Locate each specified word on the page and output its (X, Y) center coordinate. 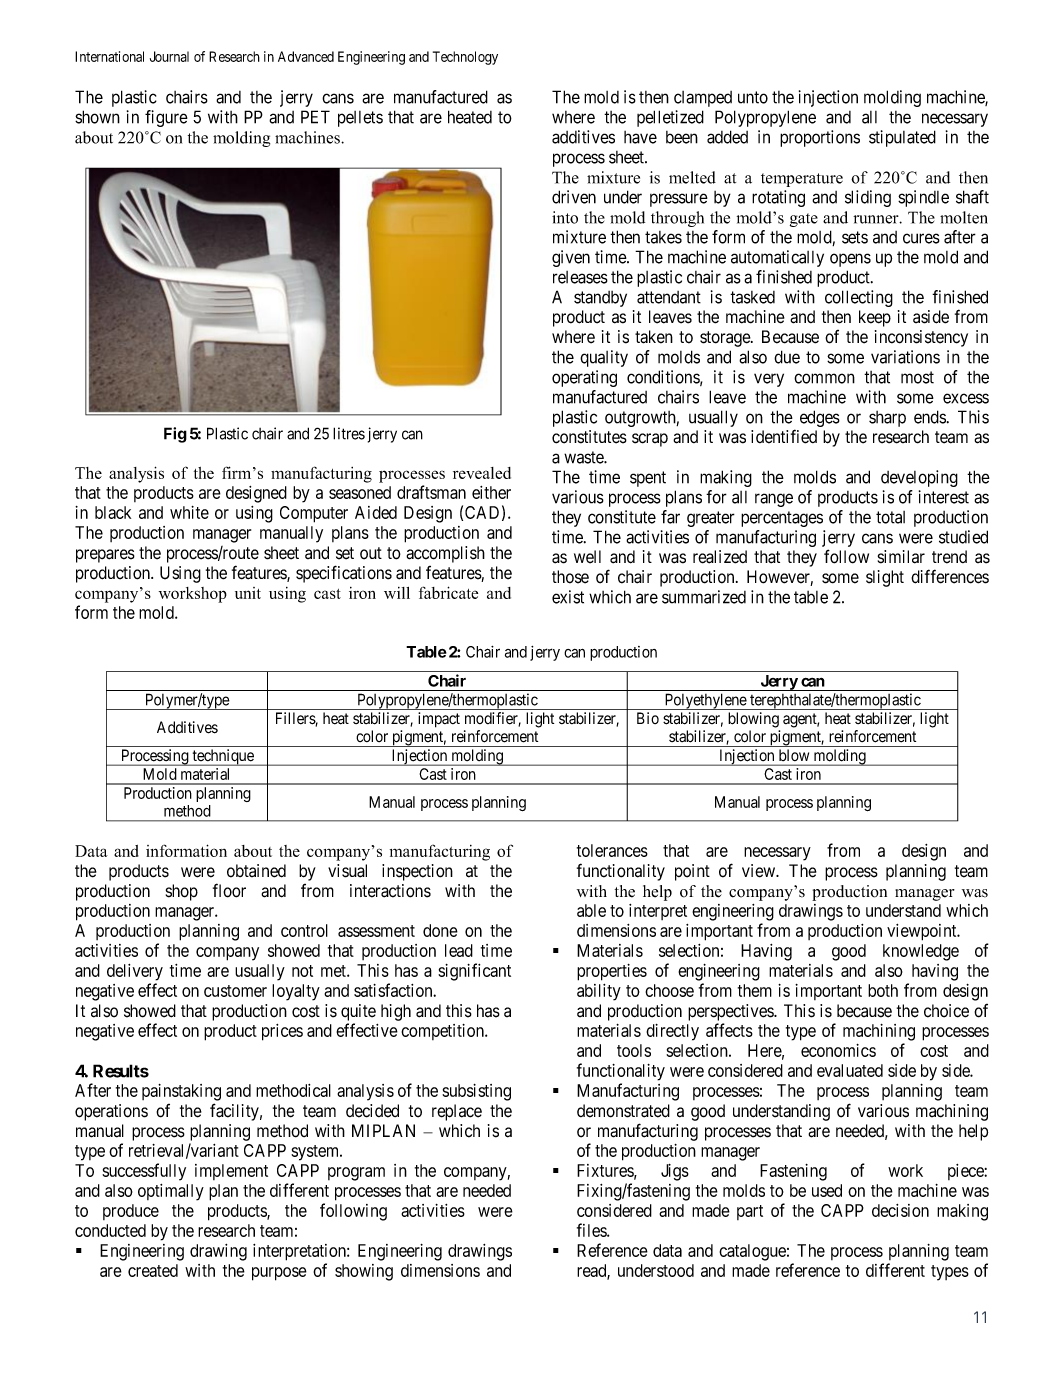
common (824, 378)
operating (584, 378)
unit (248, 593)
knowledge (921, 952)
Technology (465, 58)
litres (349, 433)
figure (166, 118)
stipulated (902, 138)
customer (235, 991)
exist (568, 597)
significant (474, 972)
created (153, 1270)
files (592, 1230)
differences (950, 576)
